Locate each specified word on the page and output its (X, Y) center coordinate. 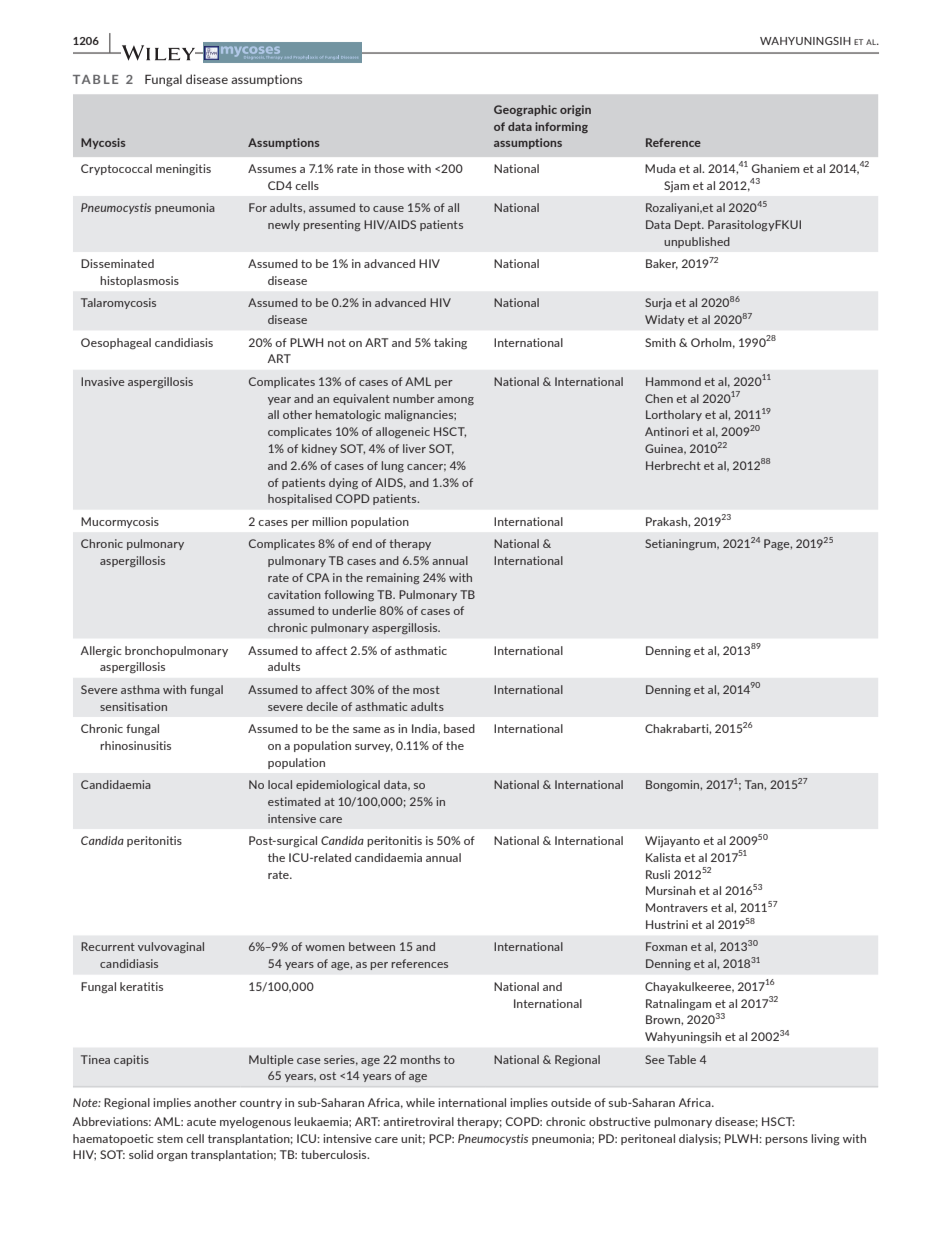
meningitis (183, 170)
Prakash (667, 521)
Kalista (663, 857)
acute (201, 1122)
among (455, 401)
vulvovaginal (171, 948)
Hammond (673, 381)
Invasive (103, 381)
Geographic (525, 110)
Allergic (100, 652)
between (372, 946)
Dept (689, 225)
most (426, 690)
